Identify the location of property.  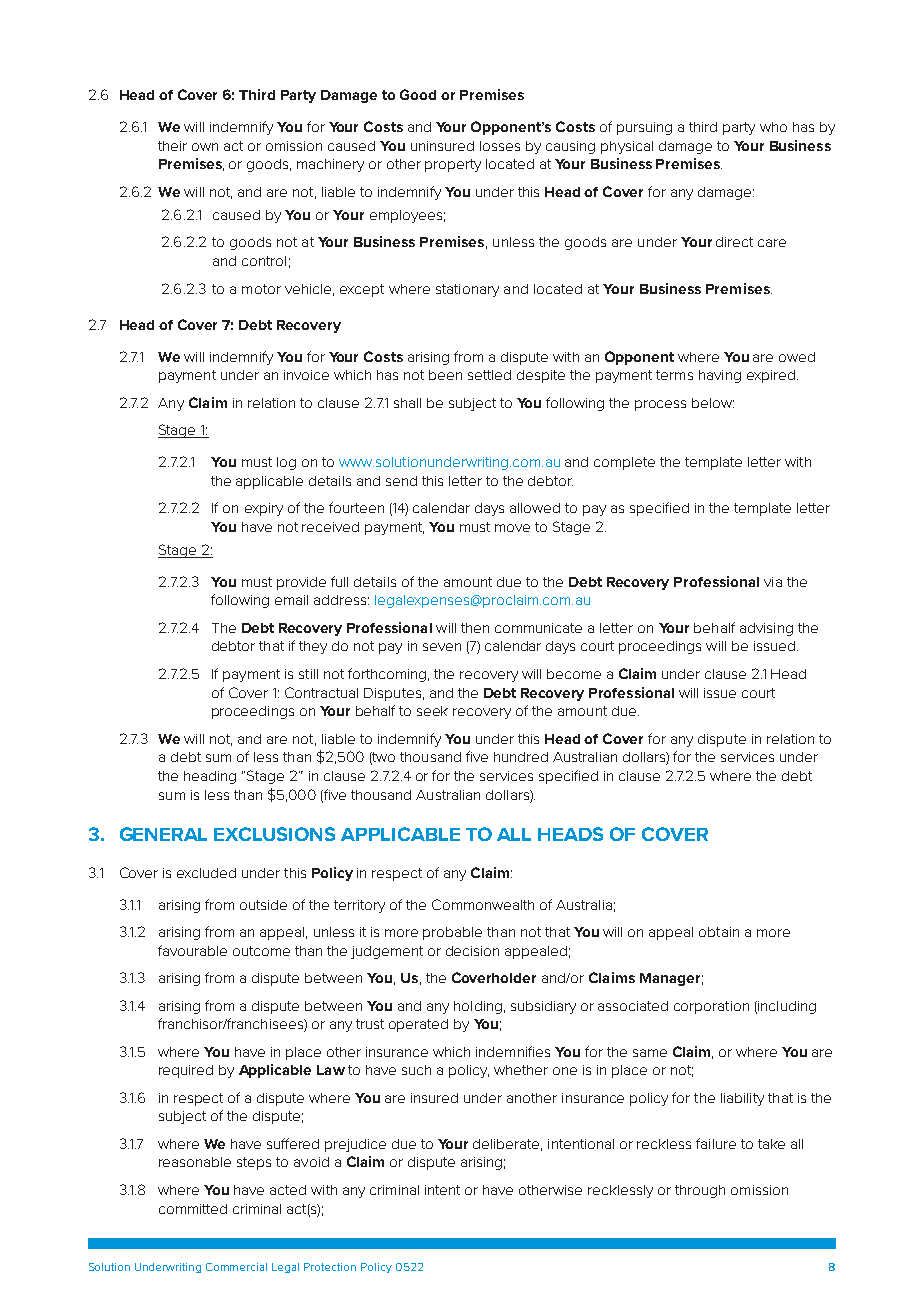
(453, 165).
